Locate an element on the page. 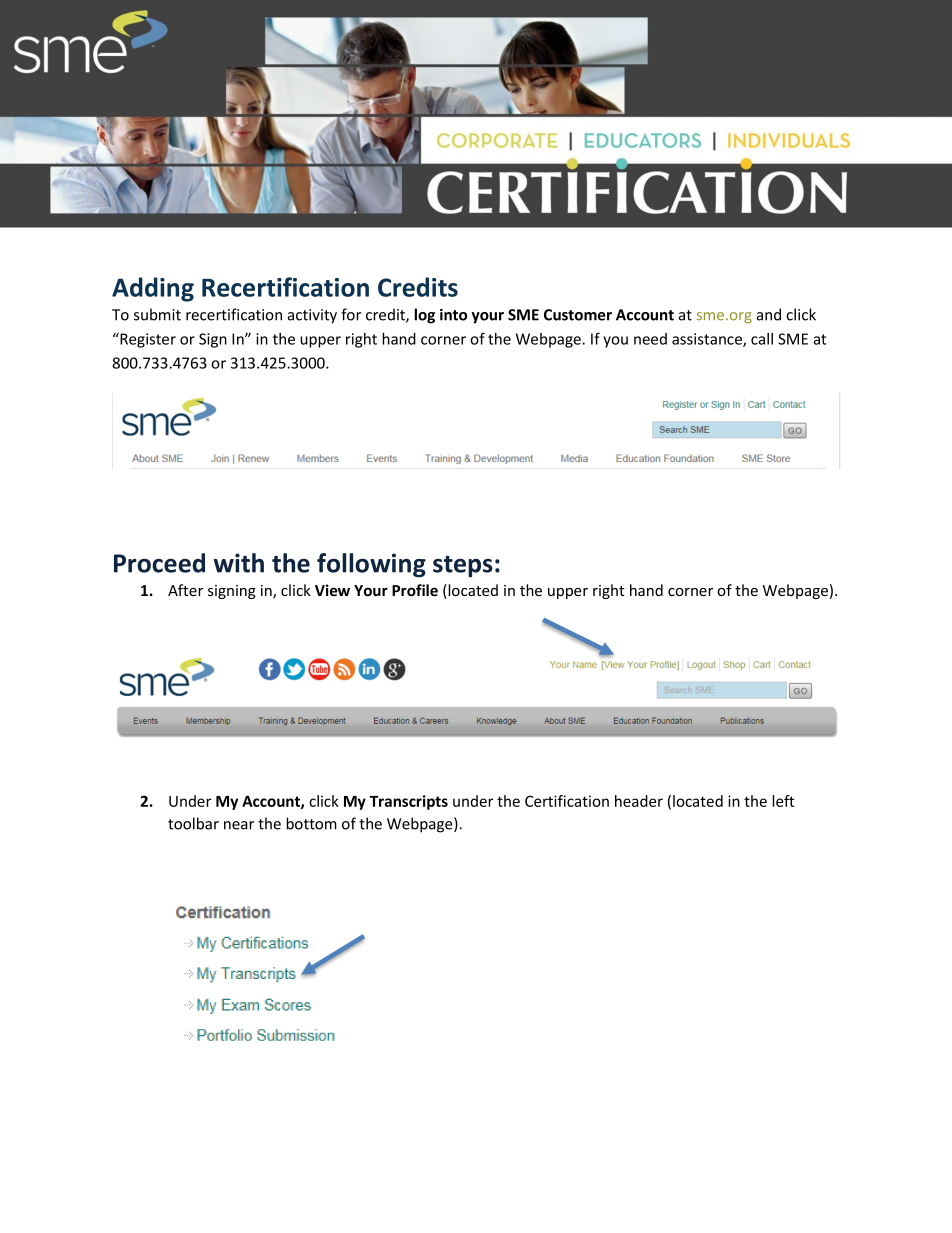 The height and width of the page is (1233, 952). into is located at coordinates (453, 315).
